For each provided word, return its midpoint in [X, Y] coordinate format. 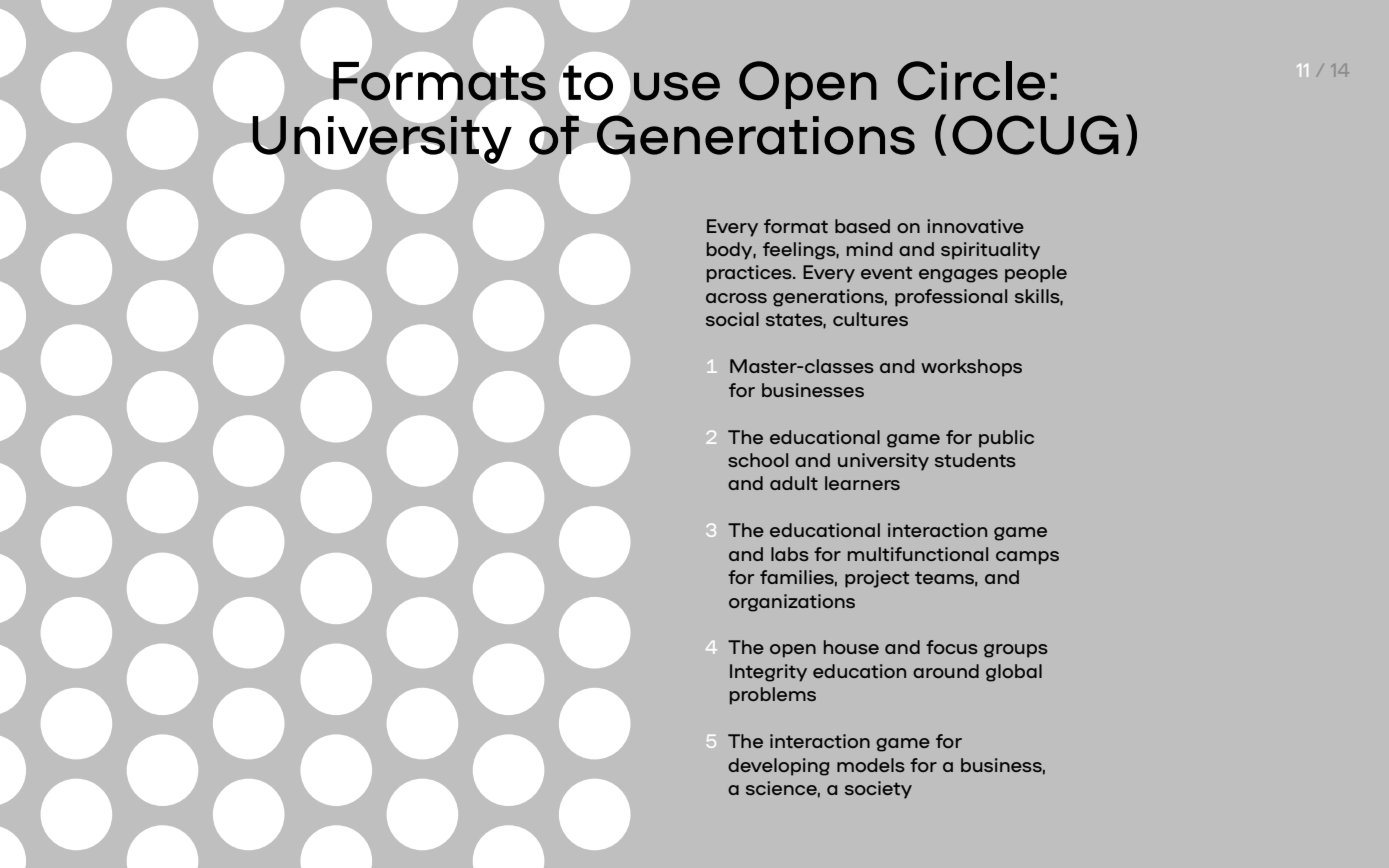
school [758, 460]
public [1006, 439]
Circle [971, 81]
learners [862, 483]
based [862, 226]
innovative [975, 226]
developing [778, 767]
